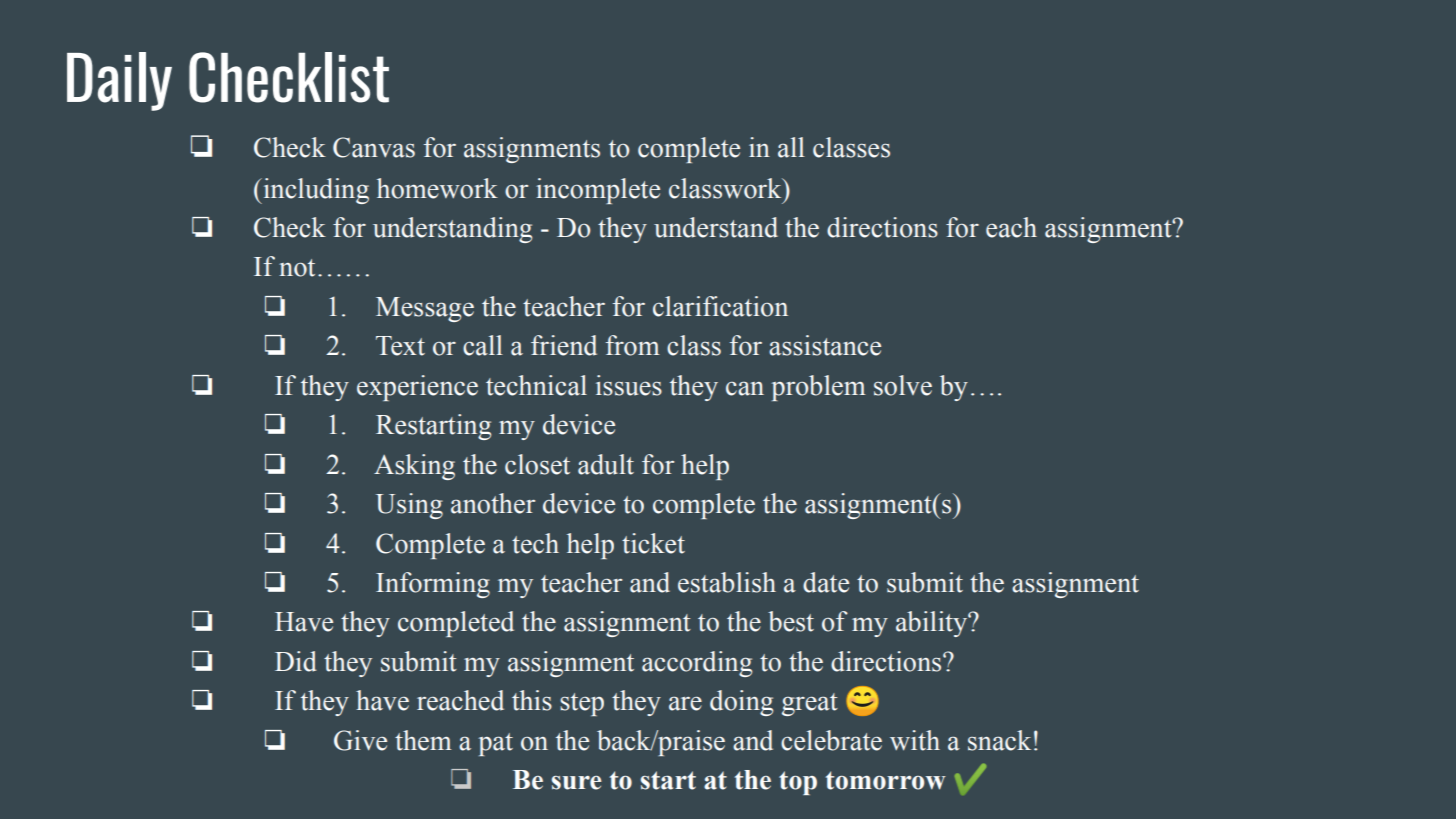  What do you see at coordinates (577, 783) in the screenshot?
I see `sure` at bounding box center [577, 783].
